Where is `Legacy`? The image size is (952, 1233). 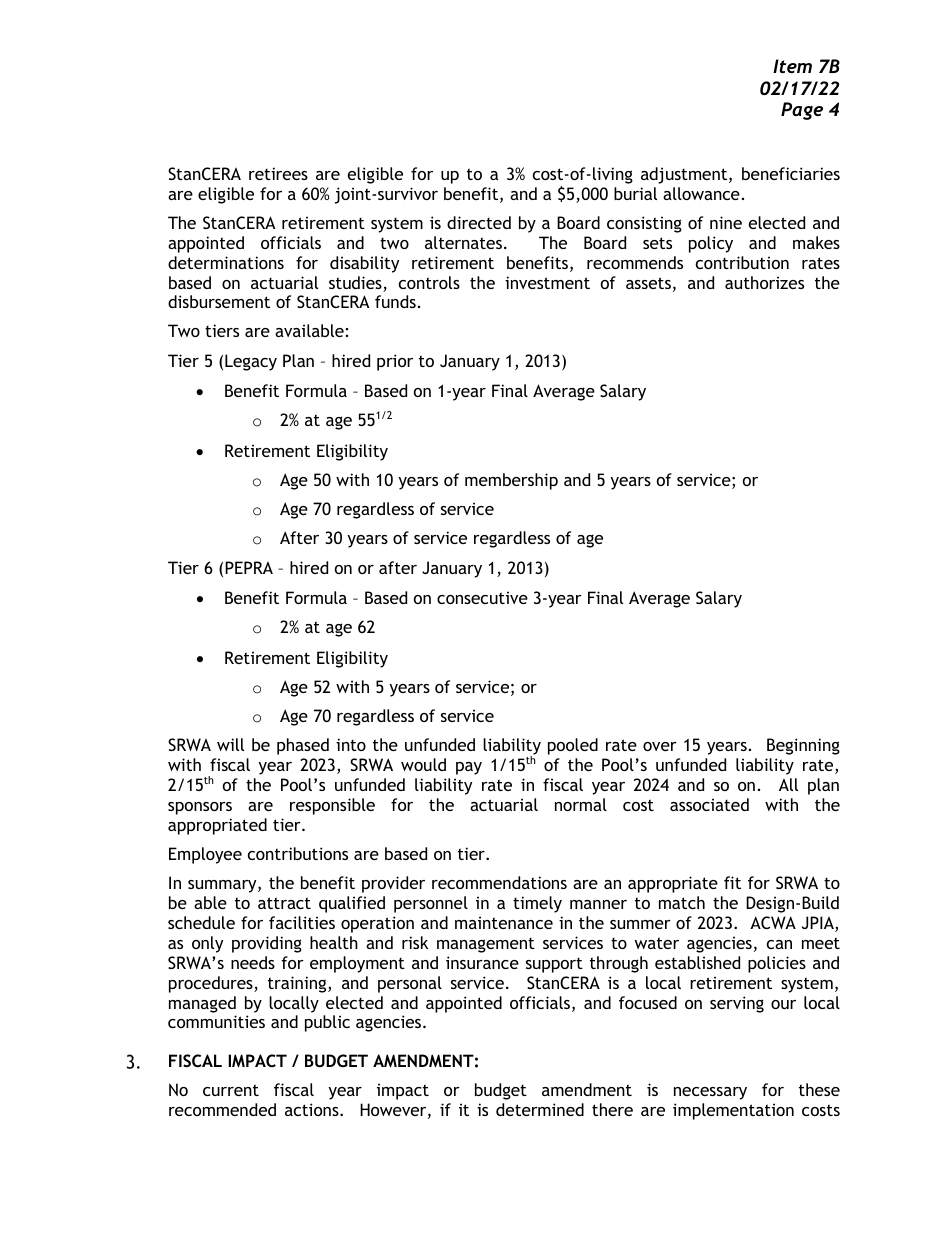
Legacy is located at coordinates (251, 362).
